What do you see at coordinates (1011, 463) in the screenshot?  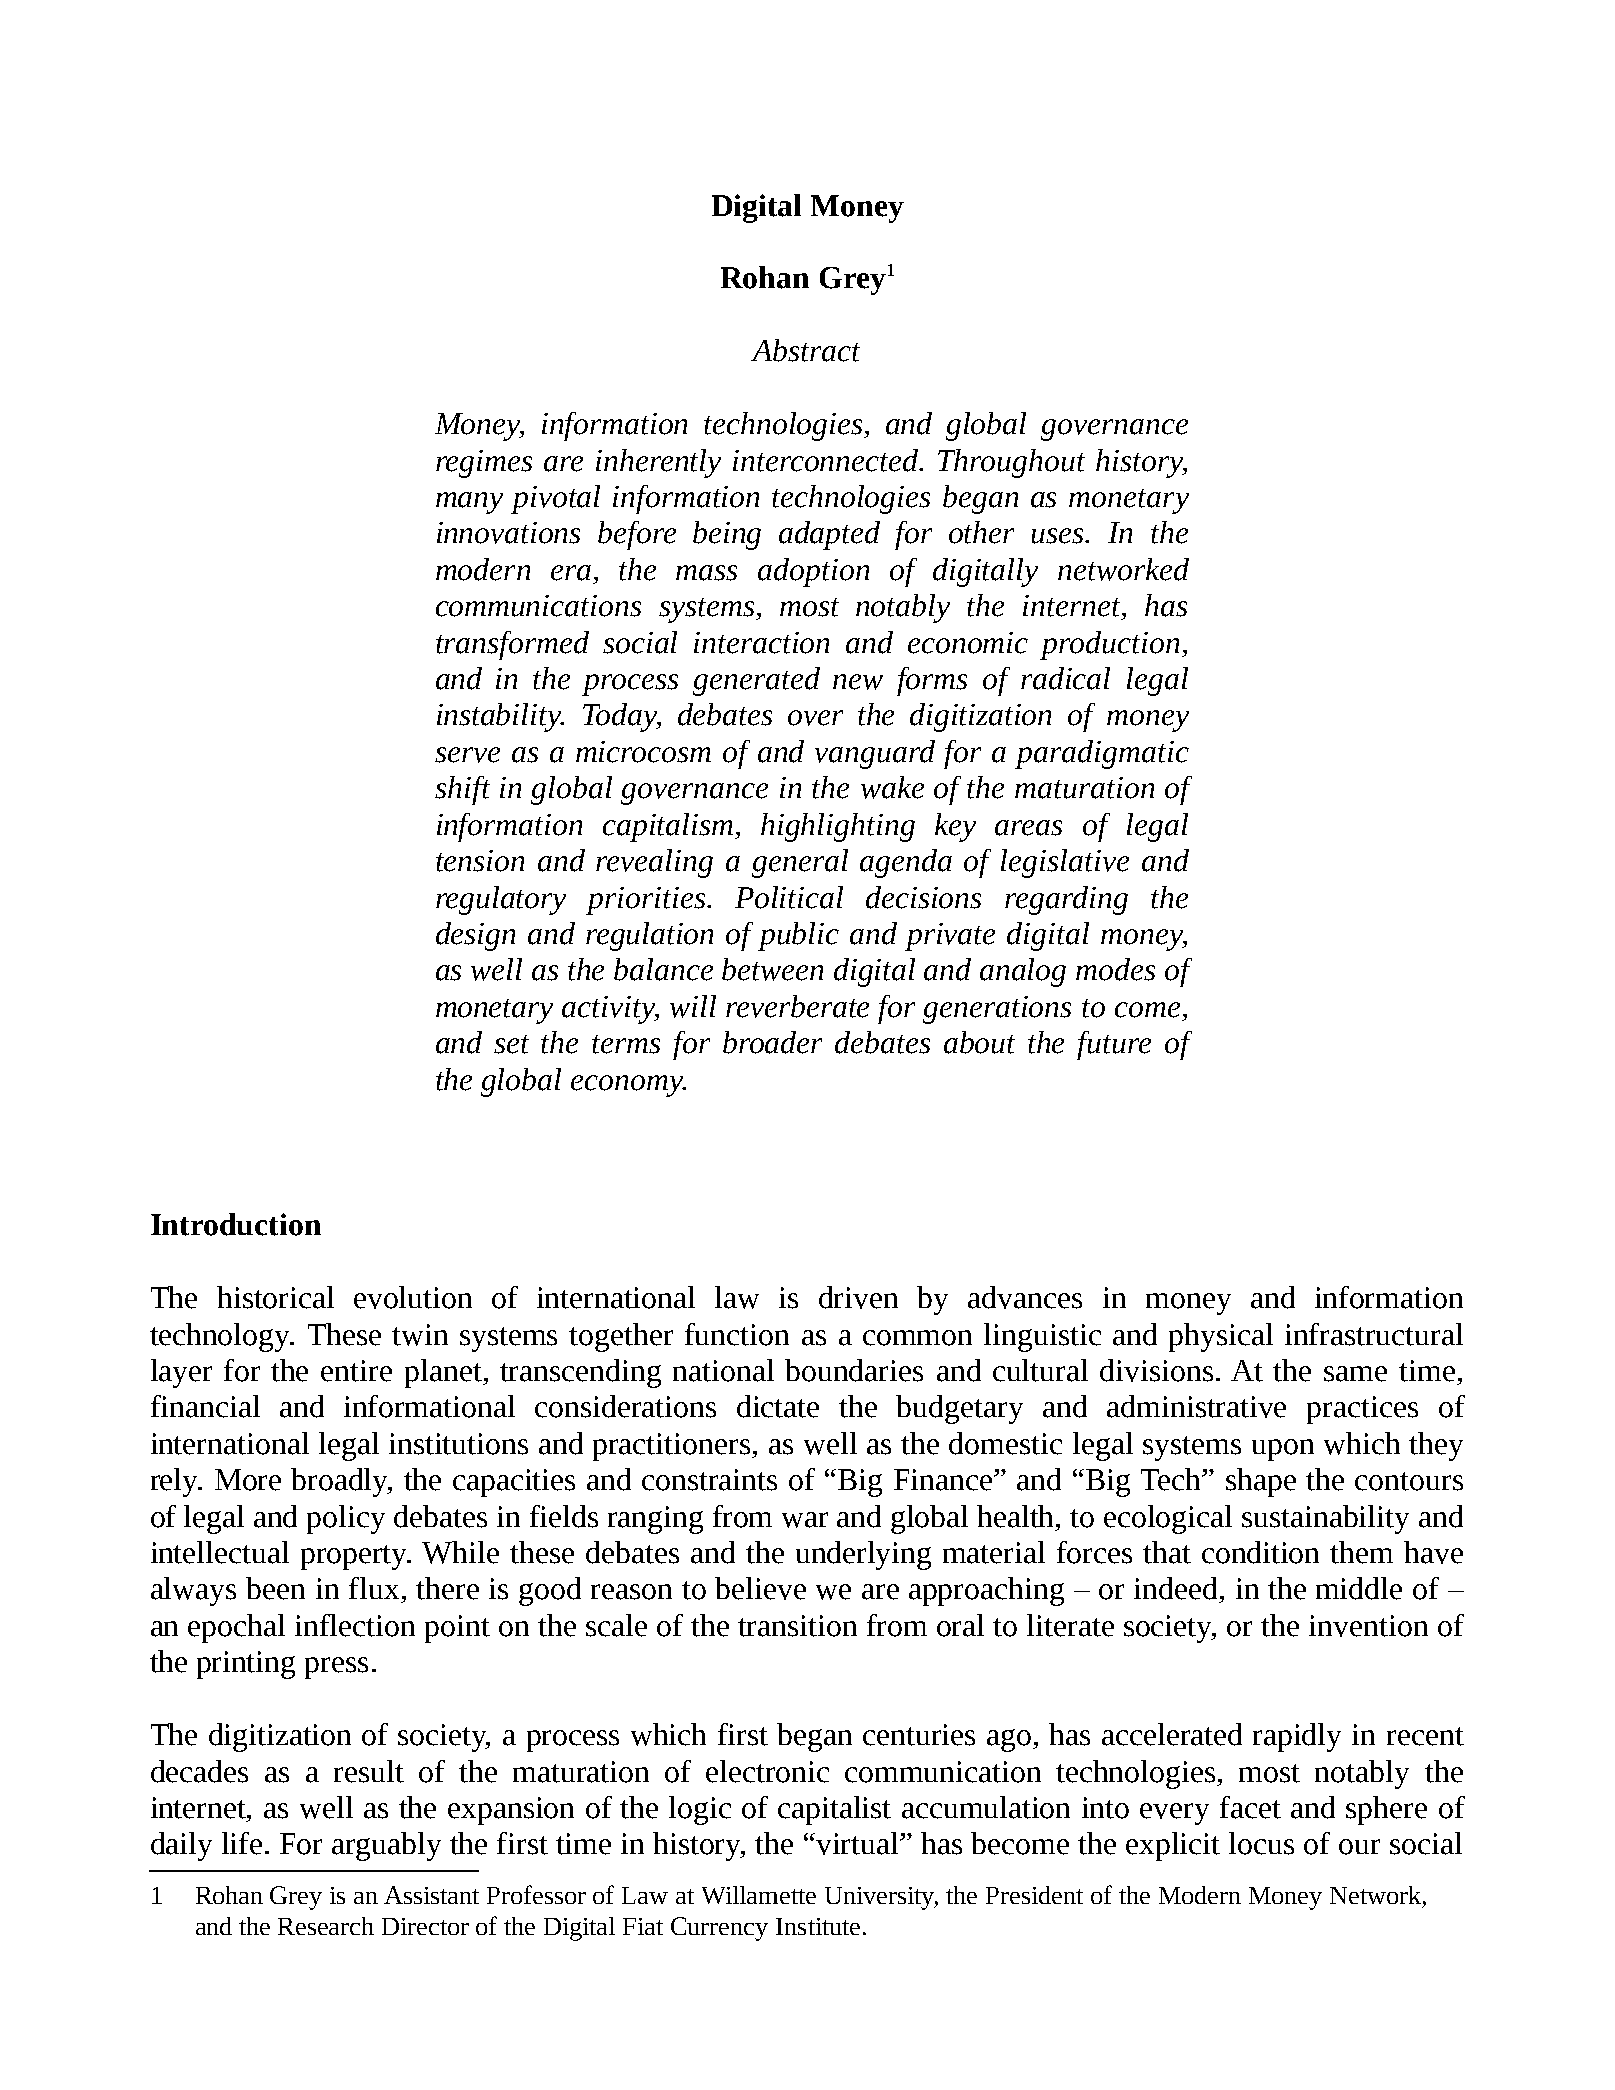 I see `Throughout` at bounding box center [1011, 463].
